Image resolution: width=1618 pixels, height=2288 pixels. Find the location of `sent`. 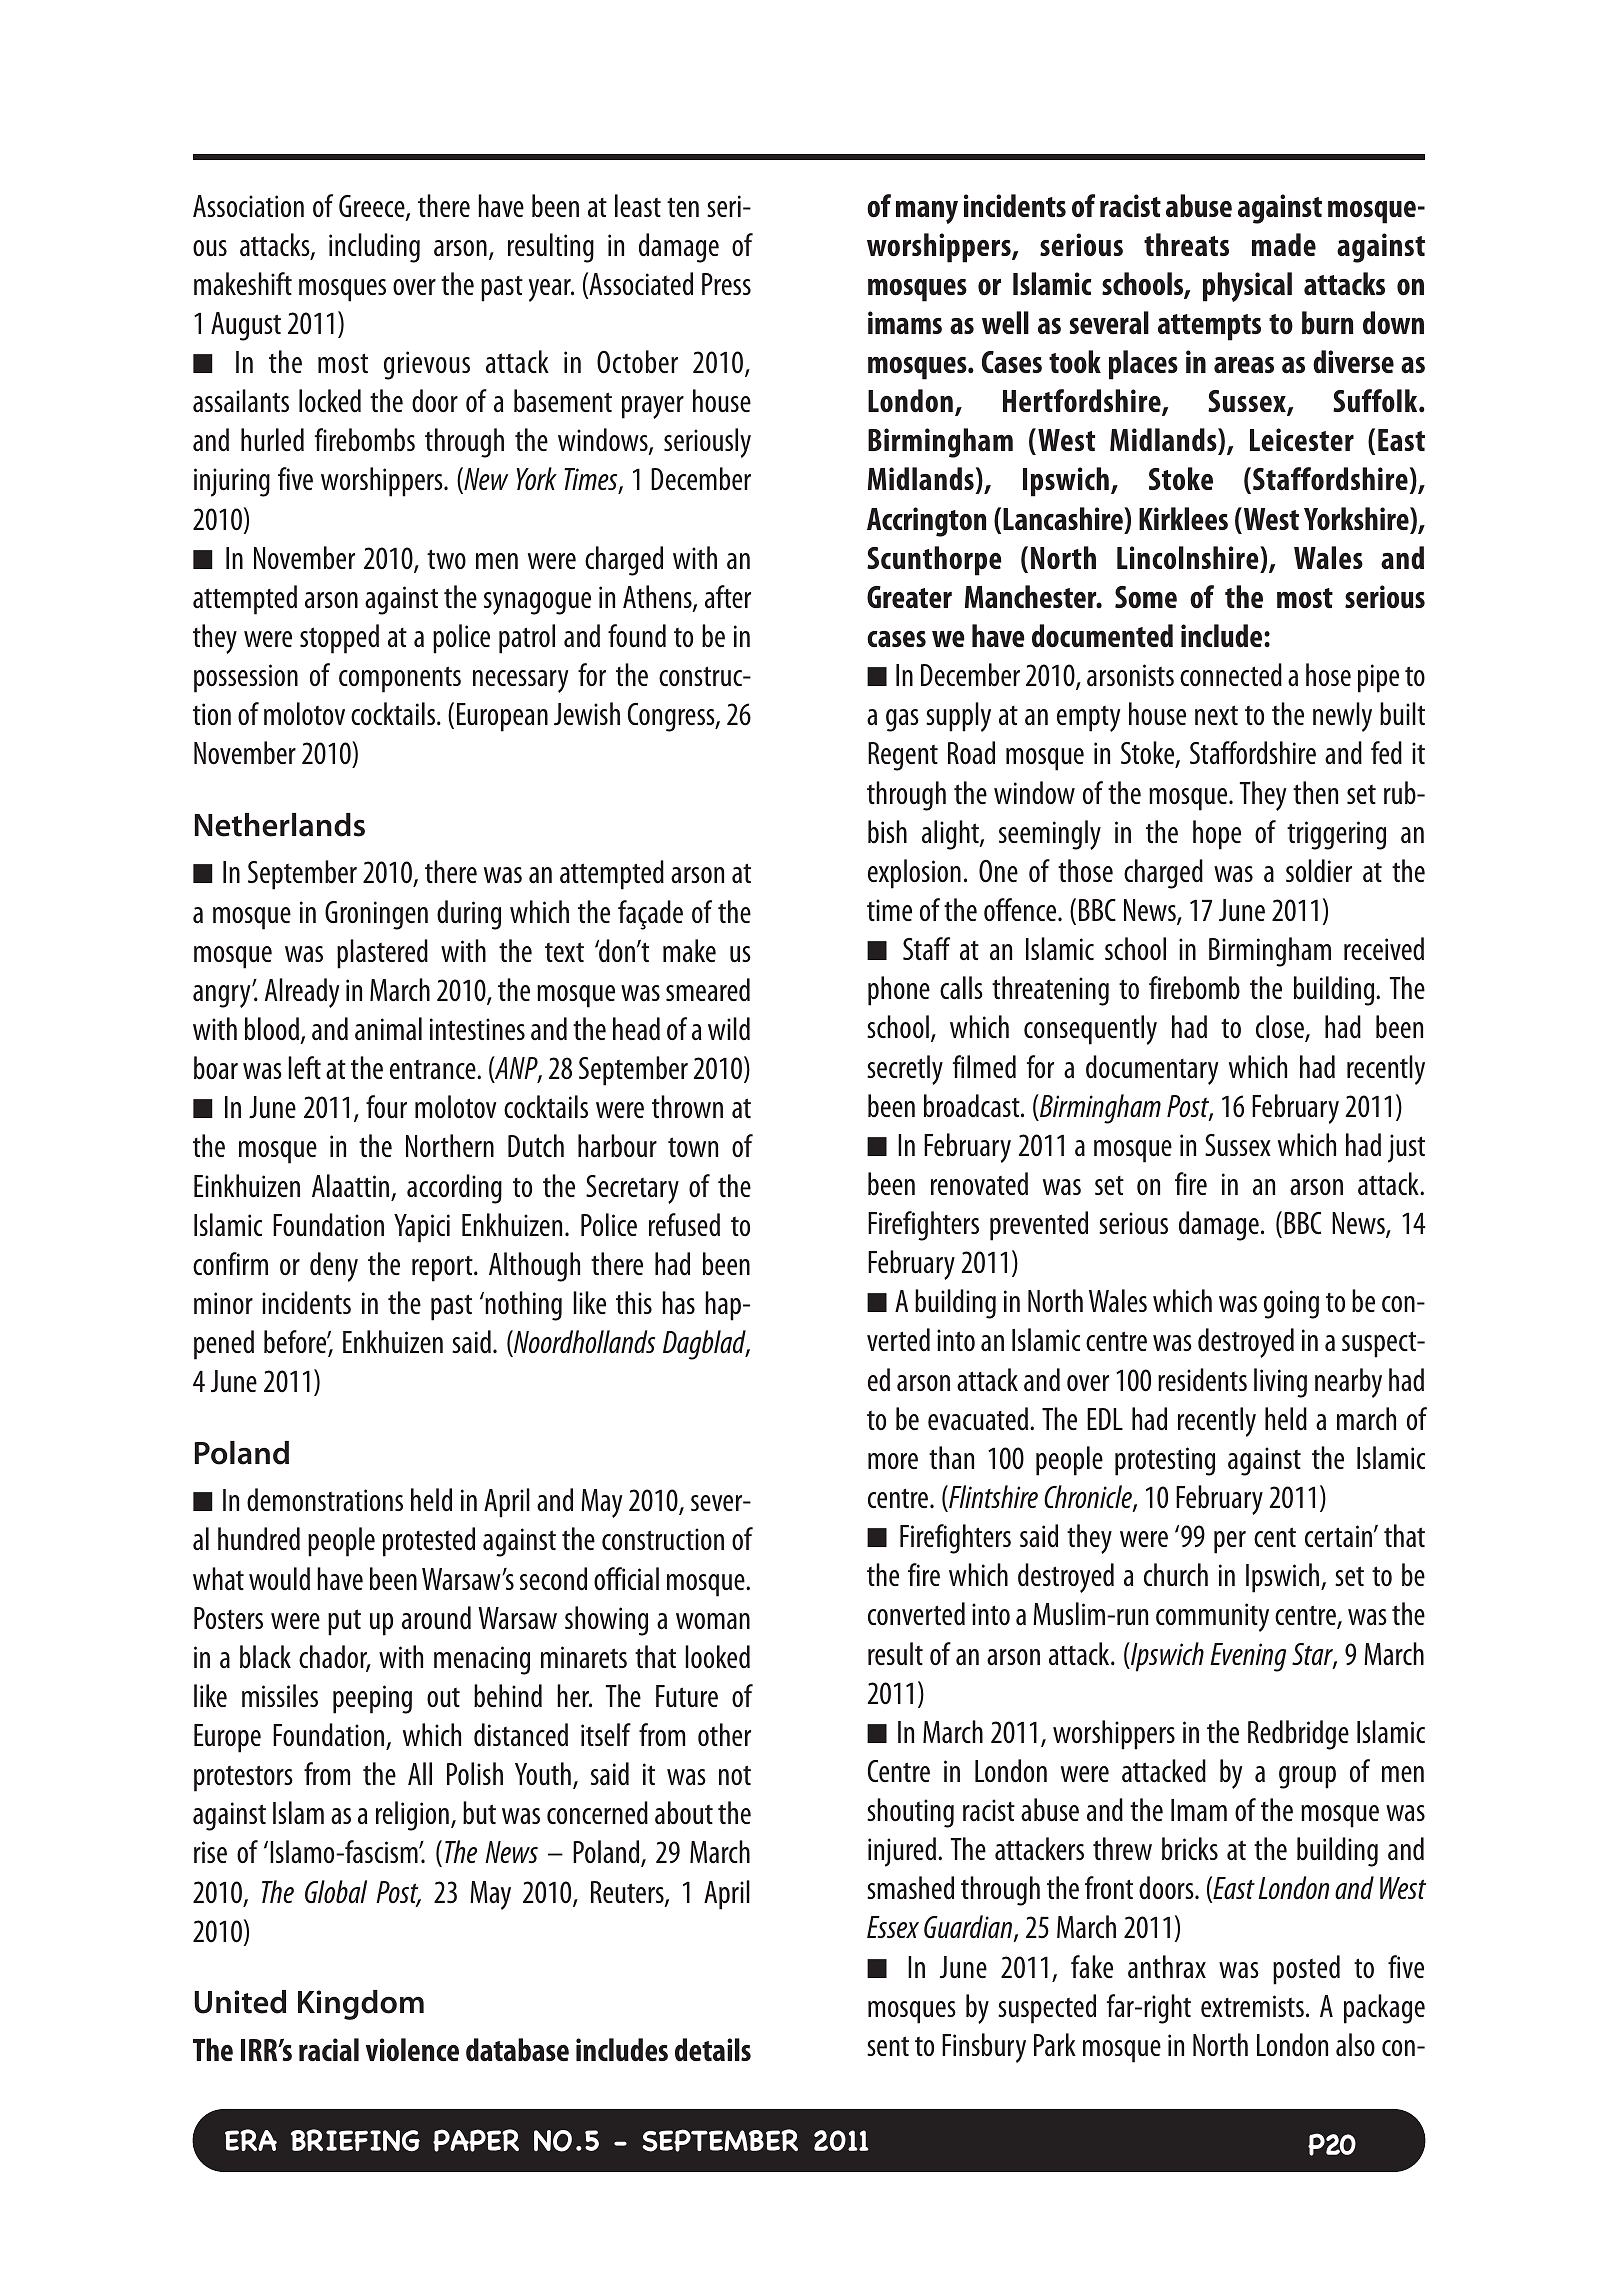

sent is located at coordinates (888, 2046).
